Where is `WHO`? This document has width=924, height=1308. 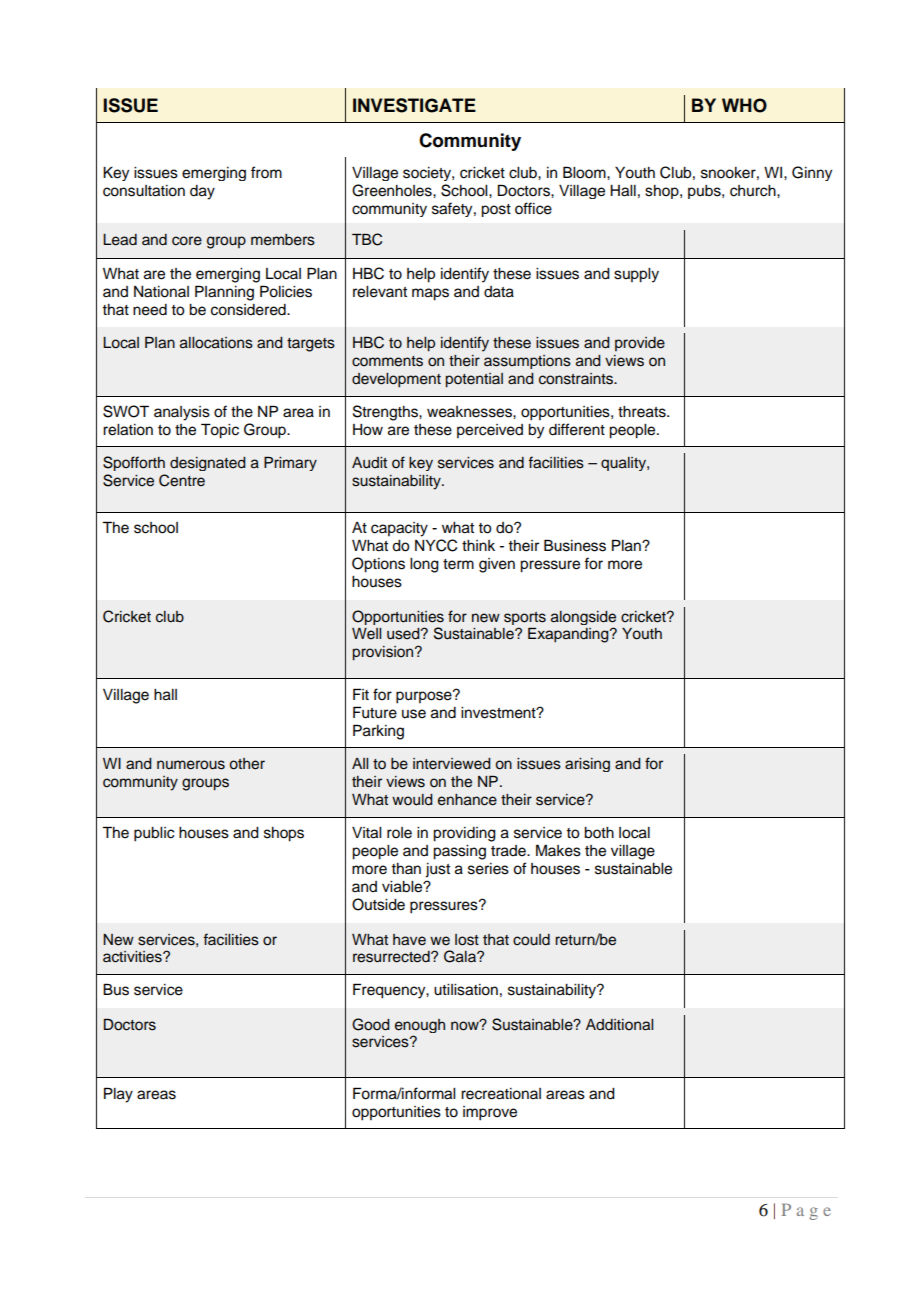
WHO is located at coordinates (744, 105).
